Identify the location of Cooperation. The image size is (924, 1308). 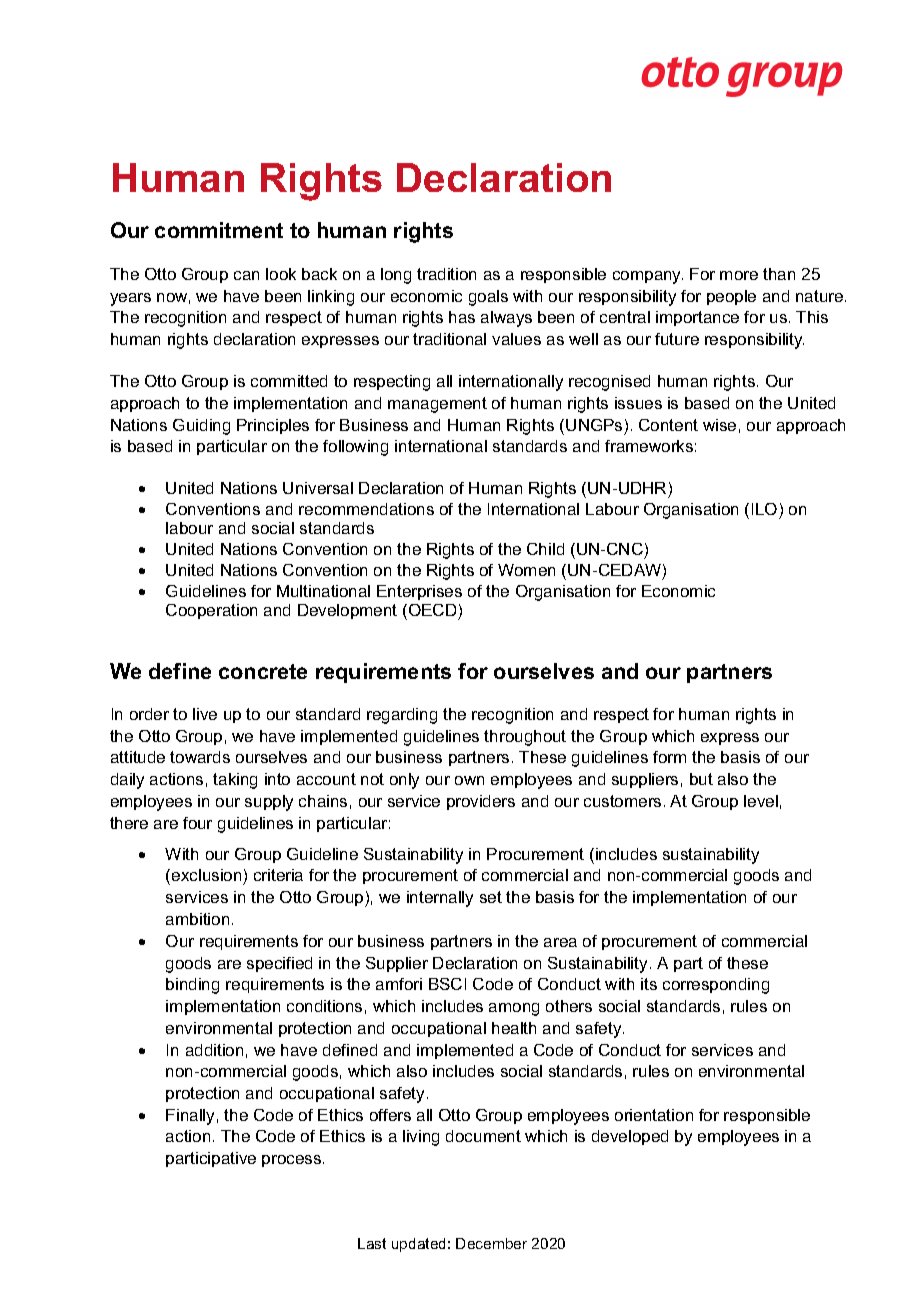
(211, 611).
